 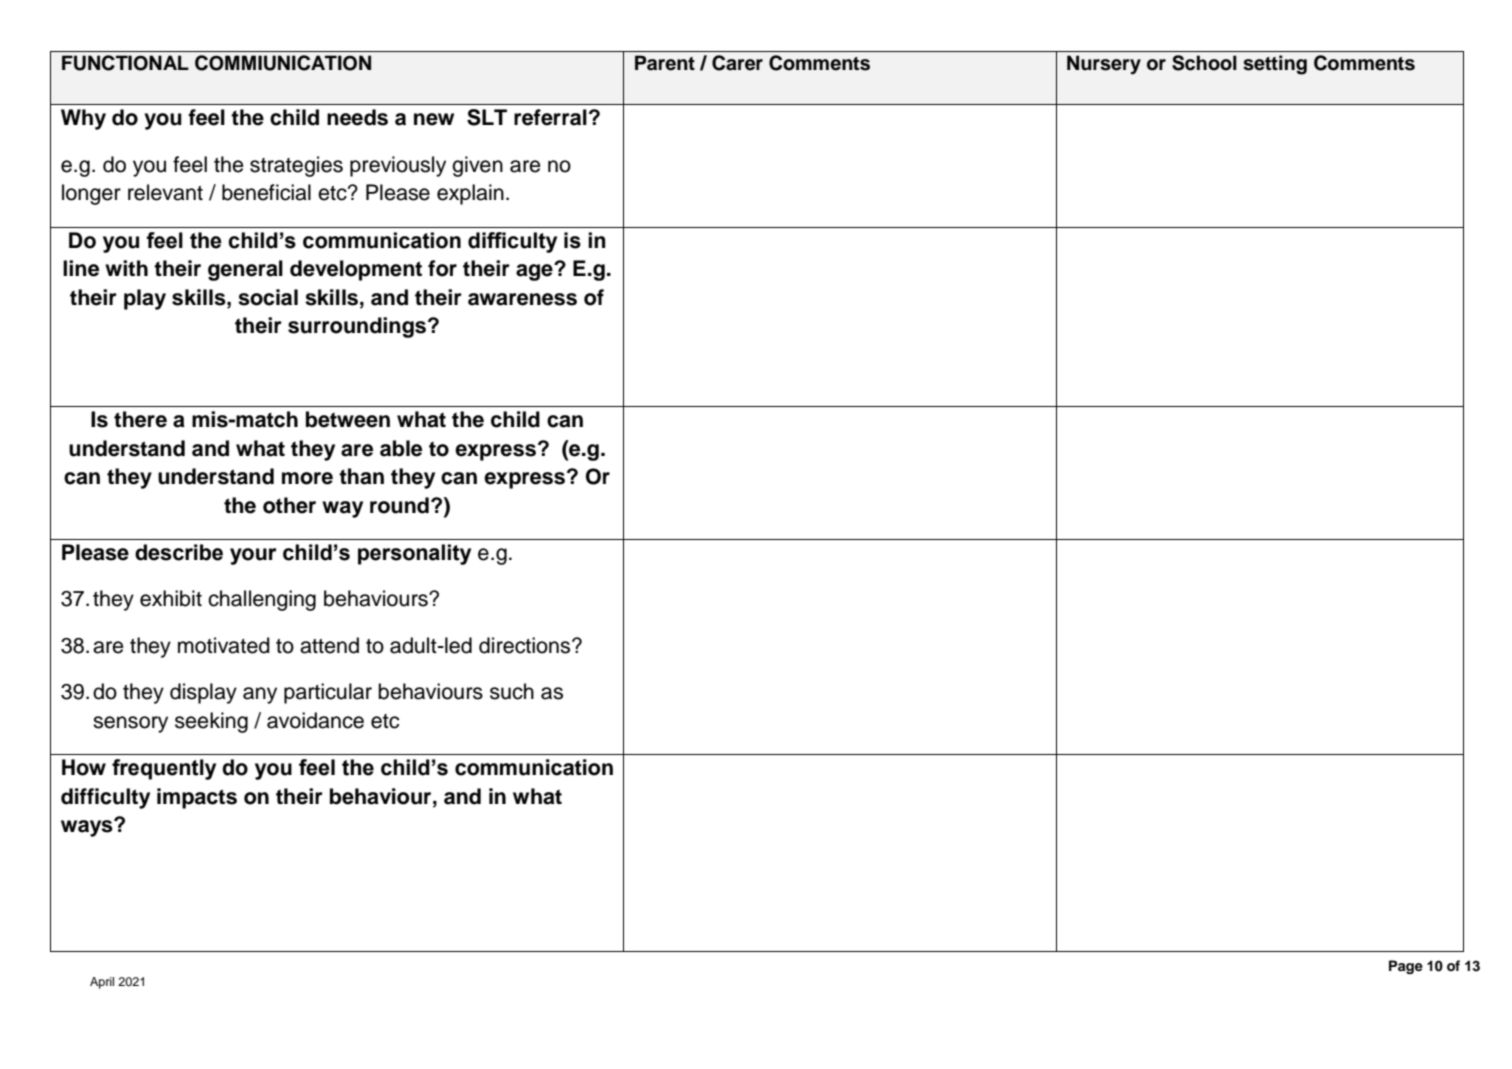 I want to click on directions, so click(x=526, y=645).
